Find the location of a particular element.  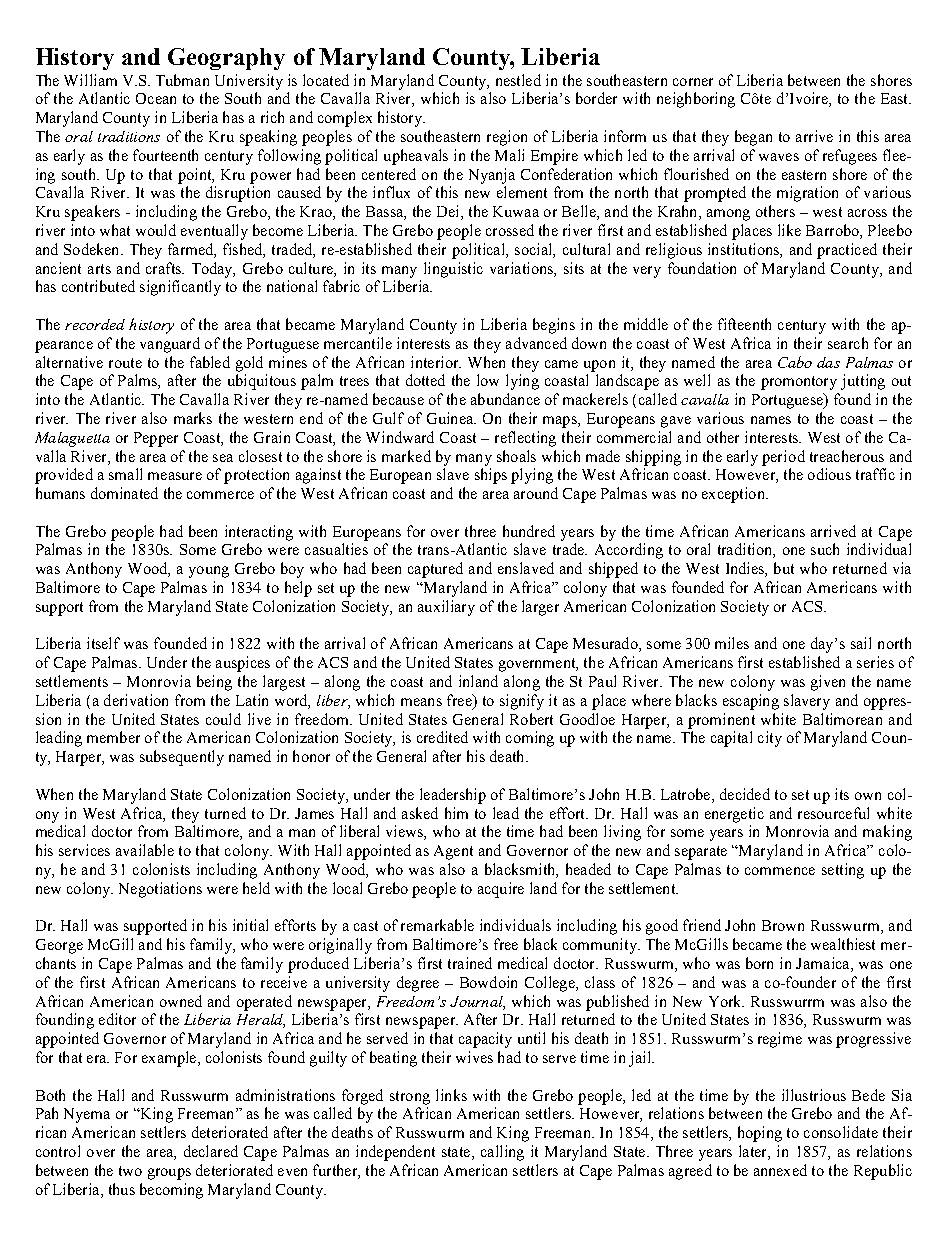

interior is located at coordinates (436, 362).
